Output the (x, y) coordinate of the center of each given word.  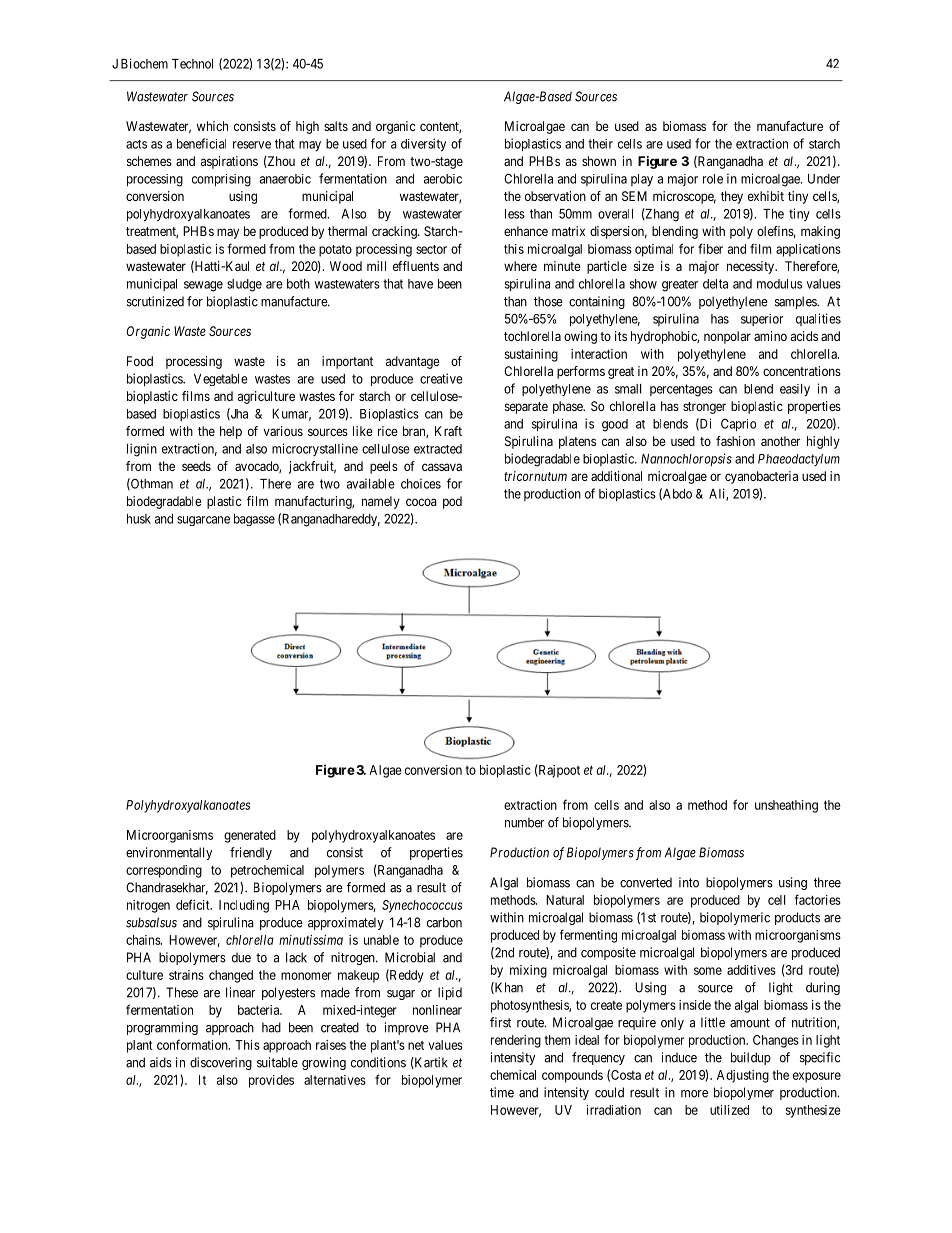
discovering (221, 1063)
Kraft (448, 431)
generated (250, 836)
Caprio (738, 424)
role (713, 179)
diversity (423, 145)
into (689, 882)
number (524, 822)
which (212, 126)
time (502, 1092)
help (231, 432)
